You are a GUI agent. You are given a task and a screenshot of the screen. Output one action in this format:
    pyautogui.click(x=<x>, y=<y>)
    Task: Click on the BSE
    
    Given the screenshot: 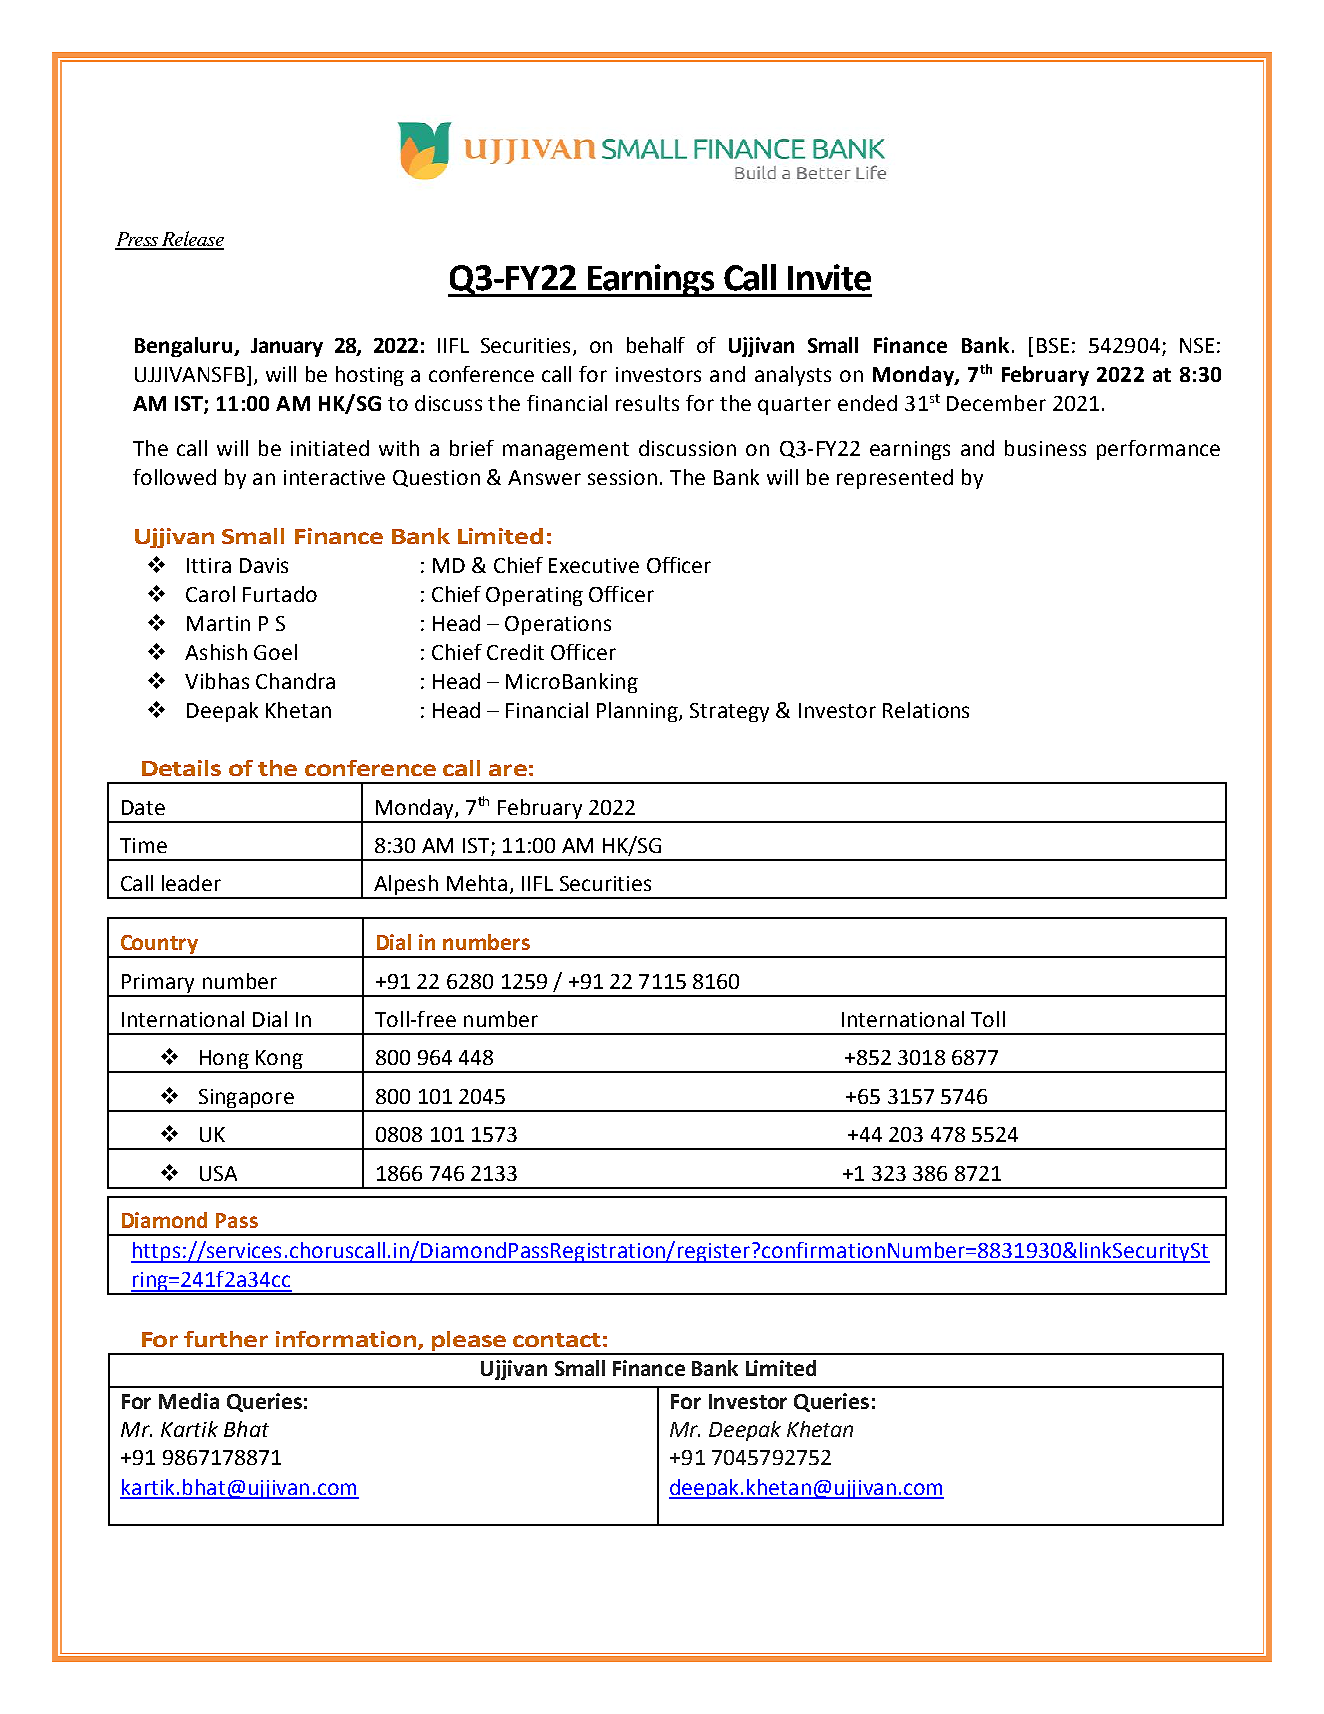 What is the action you would take?
    pyautogui.click(x=1053, y=345)
